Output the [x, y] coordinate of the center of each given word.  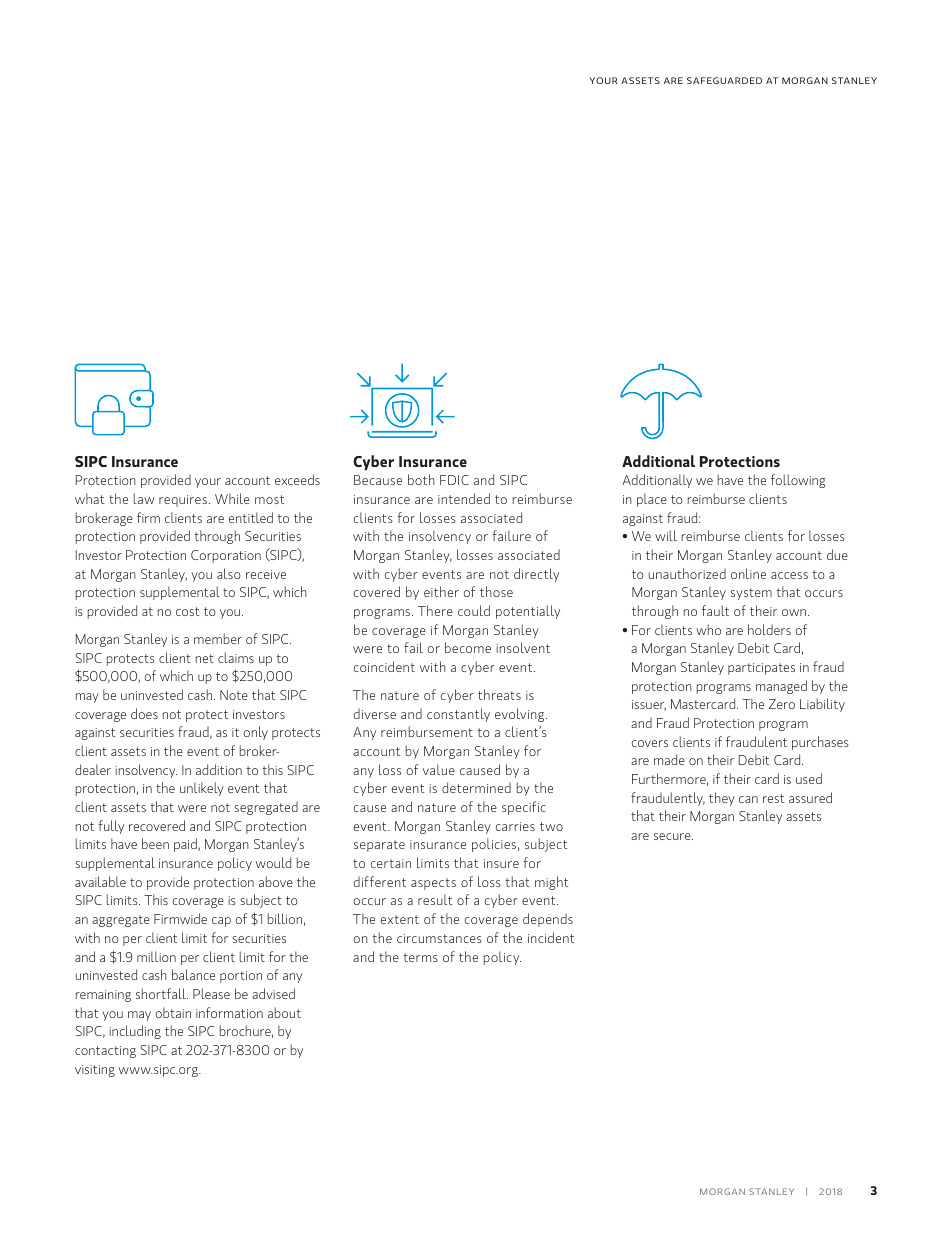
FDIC [454, 480]
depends [548, 920]
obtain [173, 1012]
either [441, 591]
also [229, 573]
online [748, 573]
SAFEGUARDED [724, 80]
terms [420, 957]
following [798, 481]
